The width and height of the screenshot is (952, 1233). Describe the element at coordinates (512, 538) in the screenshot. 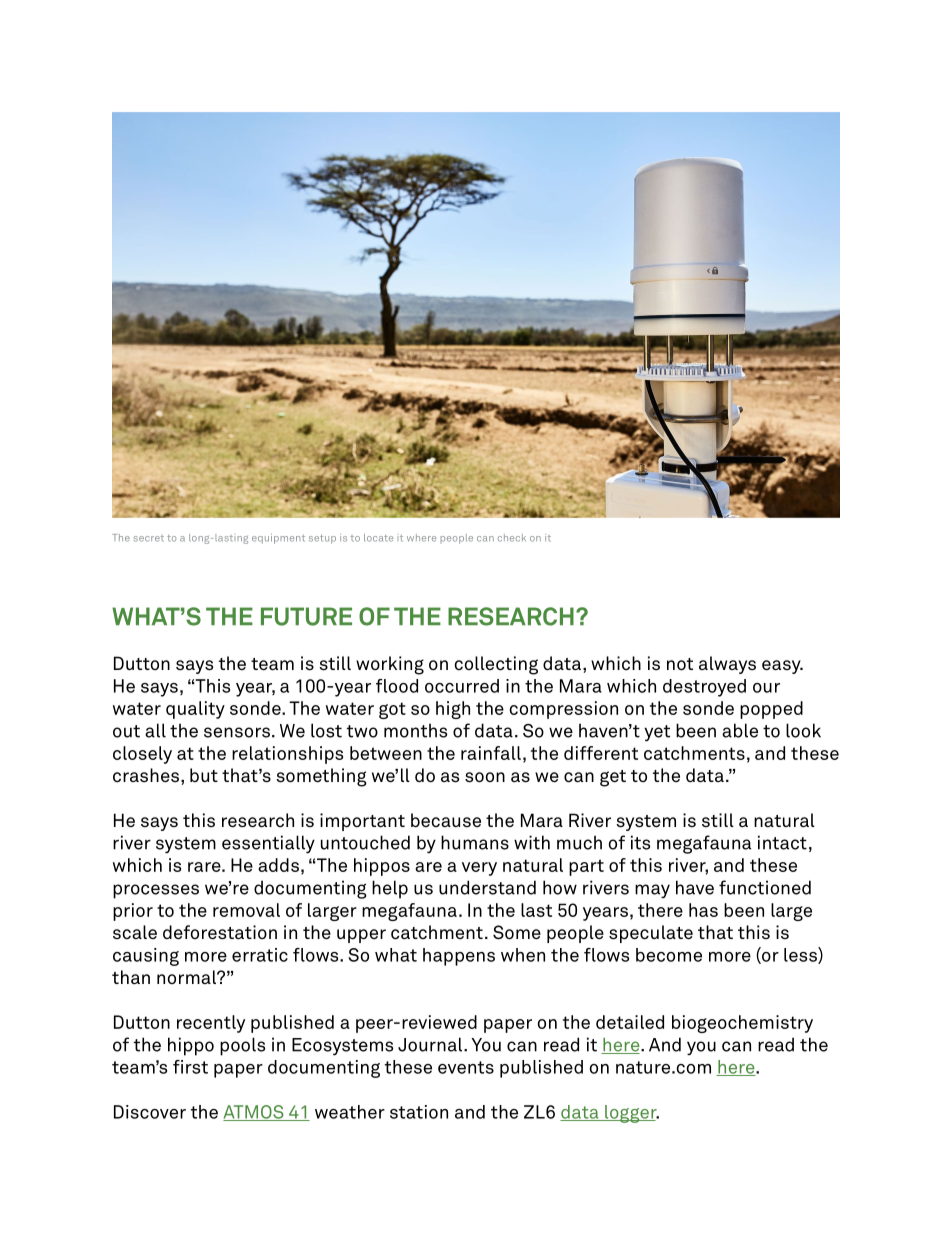

I see `check` at that location.
